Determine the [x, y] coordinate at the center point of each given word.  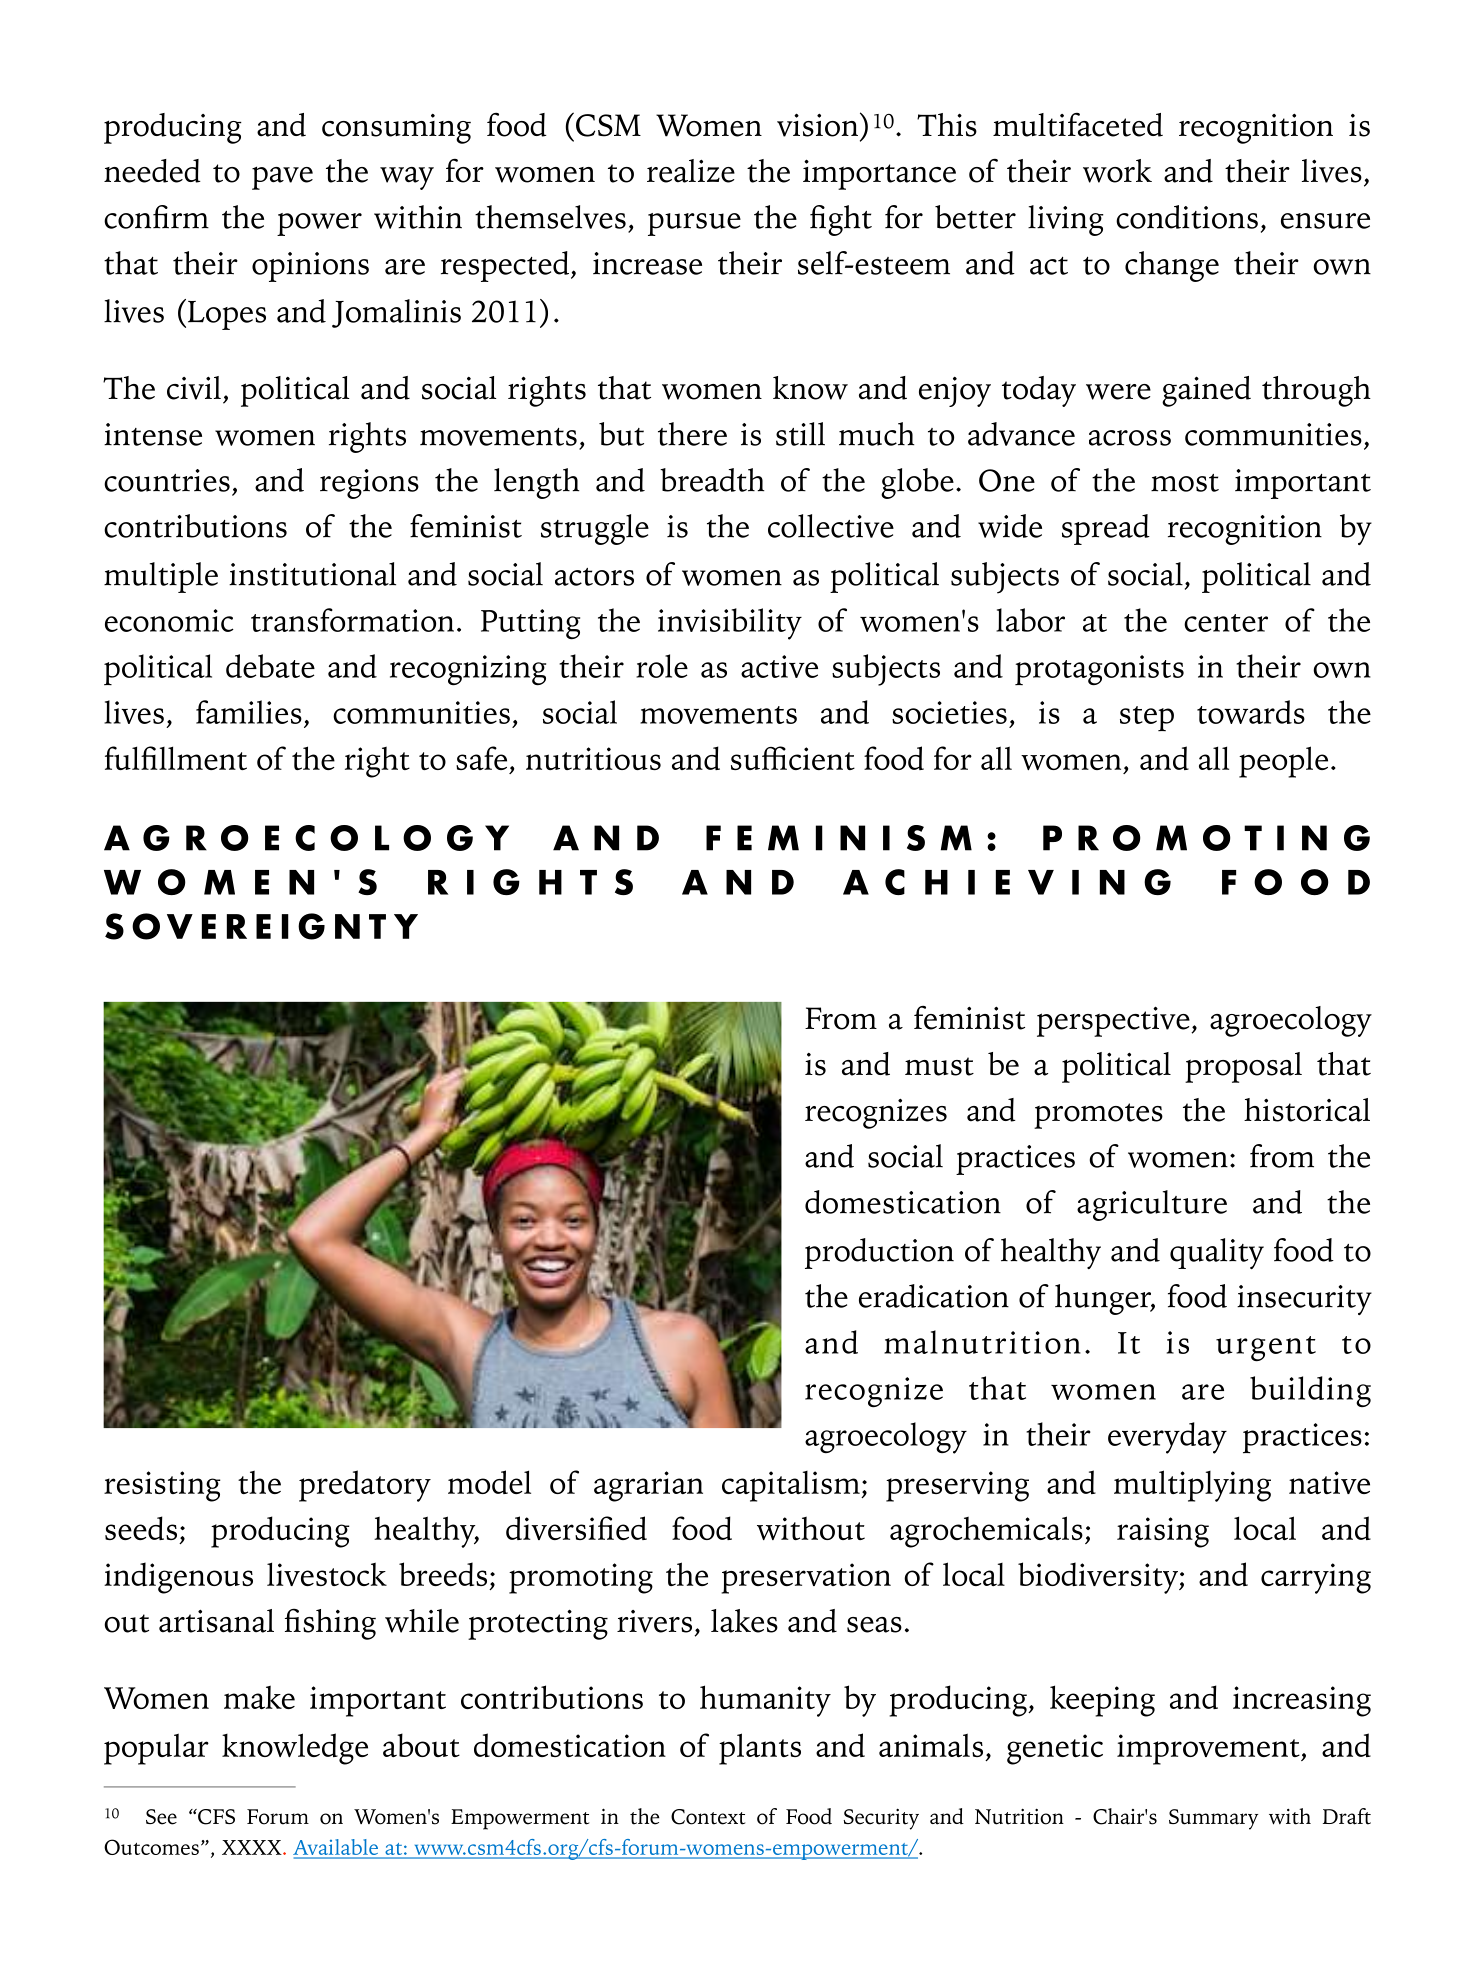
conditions [1187, 217]
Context [708, 1817]
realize [691, 171]
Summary [1213, 1819]
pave [282, 178]
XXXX [253, 1847]
